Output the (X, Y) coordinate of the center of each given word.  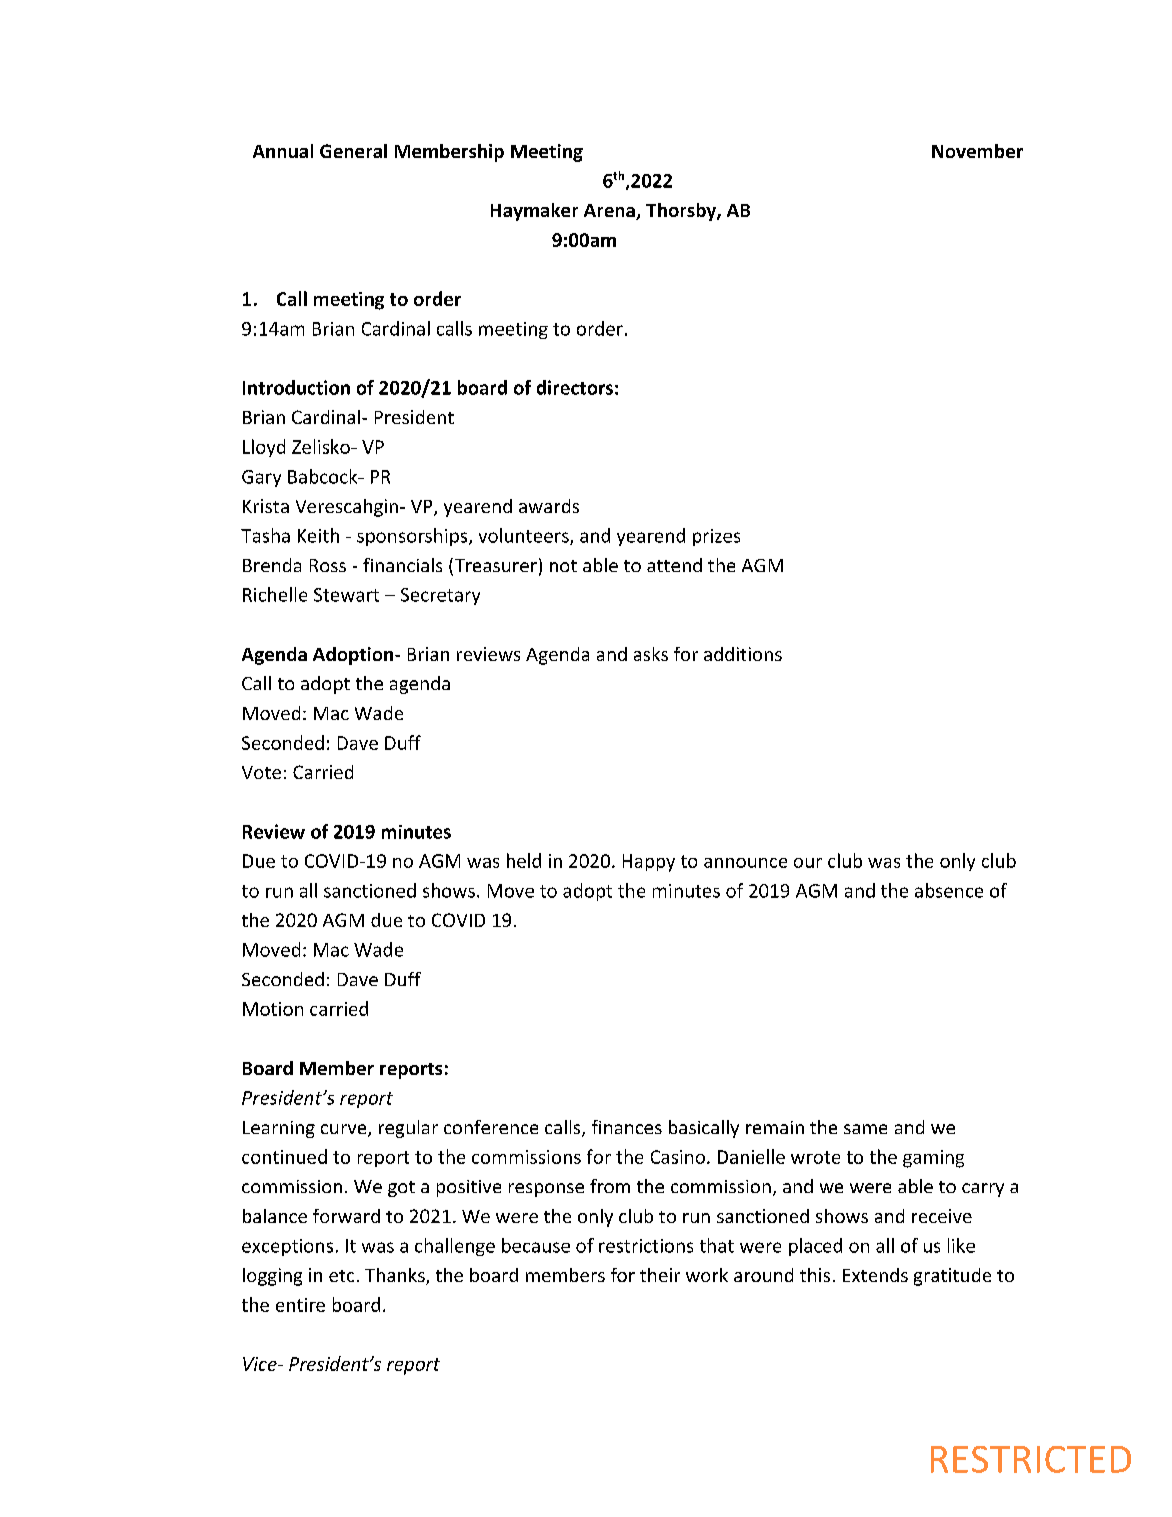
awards (549, 506)
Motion (273, 1009)
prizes (716, 537)
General (353, 151)
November (977, 151)
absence (949, 890)
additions (743, 654)
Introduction (296, 387)
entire (300, 1305)
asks (651, 654)
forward (346, 1216)
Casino (678, 1157)
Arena (610, 212)
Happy (649, 863)
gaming (933, 1159)
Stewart (346, 595)
